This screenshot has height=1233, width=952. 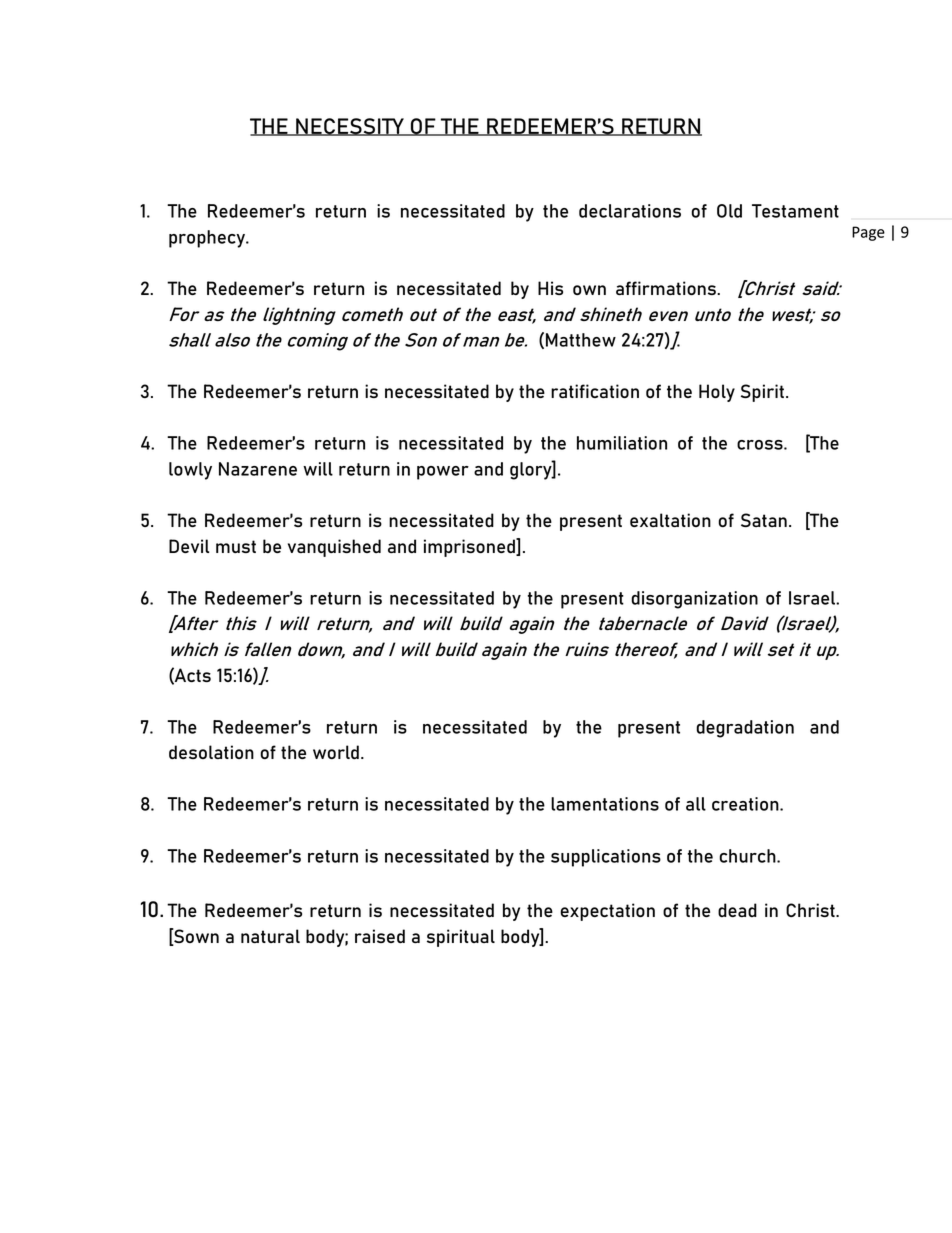 What do you see at coordinates (443, 473) in the screenshot?
I see `power` at bounding box center [443, 473].
